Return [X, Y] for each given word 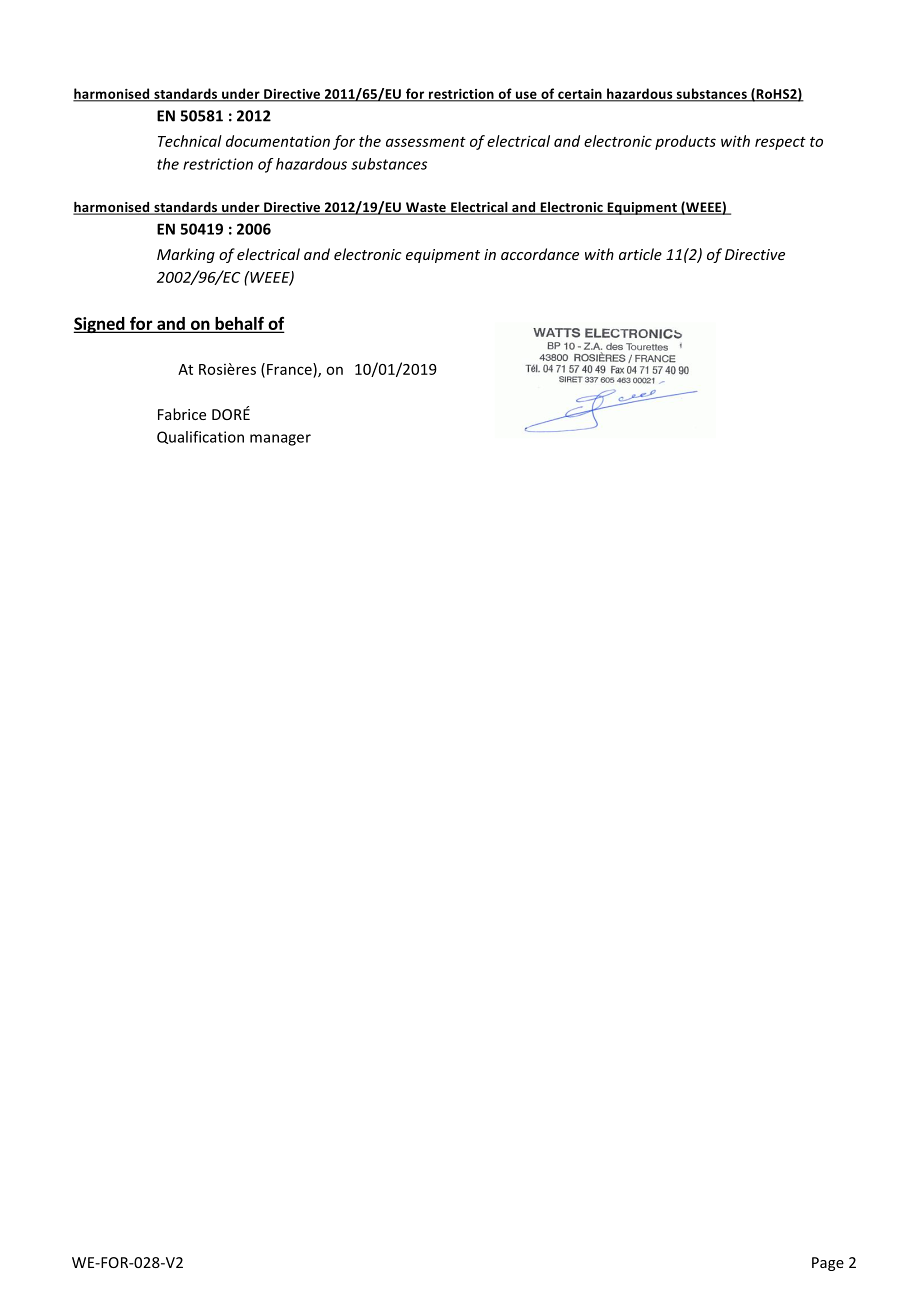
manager [280, 440]
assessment [426, 142]
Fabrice [182, 414]
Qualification [200, 437]
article [640, 254]
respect [780, 143]
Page [828, 1264]
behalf [239, 324]
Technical [190, 141]
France [290, 369]
